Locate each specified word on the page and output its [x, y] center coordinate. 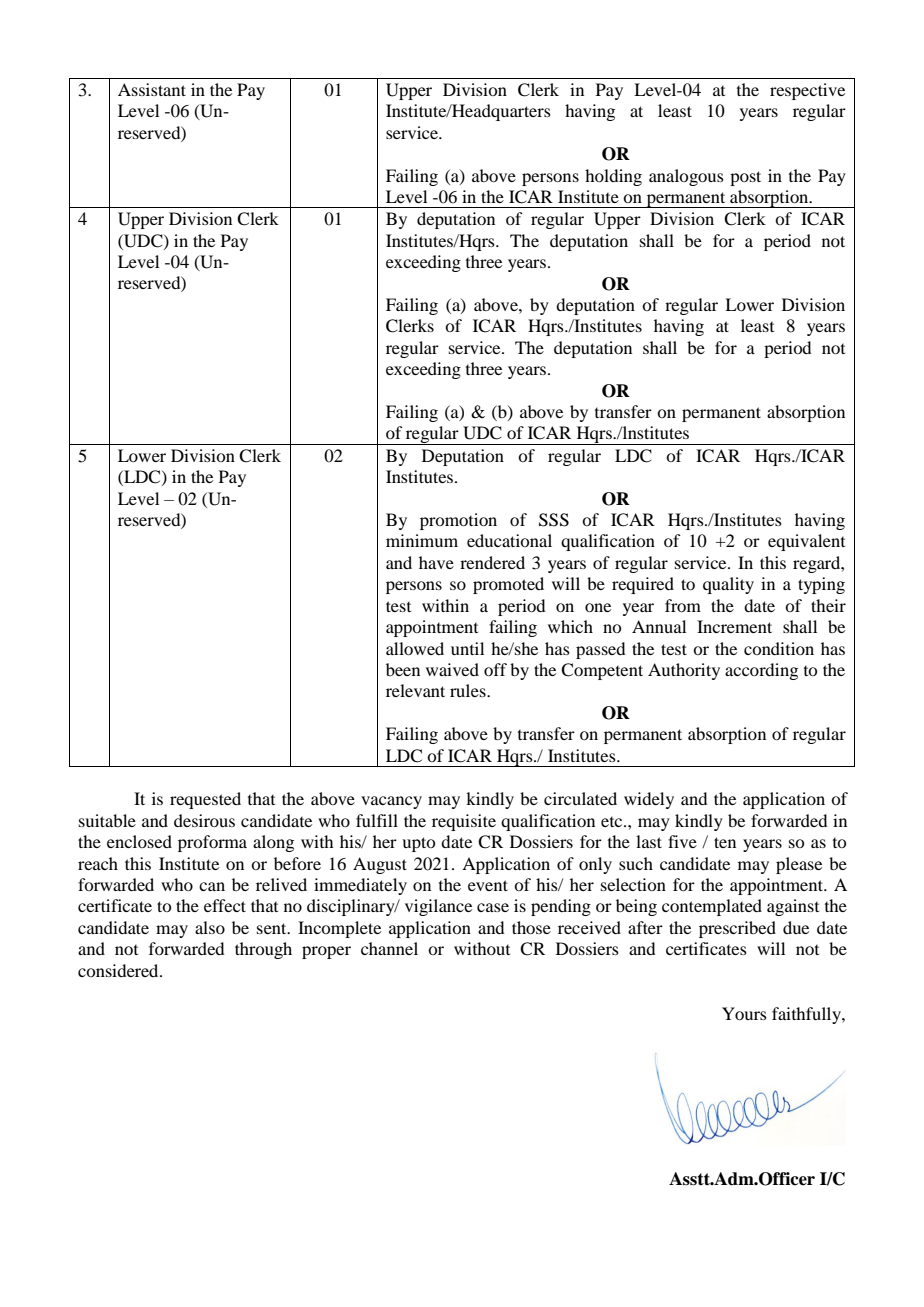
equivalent [806, 542]
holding [613, 177]
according [761, 671]
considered [119, 970]
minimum [422, 540]
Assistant [152, 89]
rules [469, 690]
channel [389, 948]
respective [807, 91]
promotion [458, 521]
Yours [744, 1013]
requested [205, 800]
